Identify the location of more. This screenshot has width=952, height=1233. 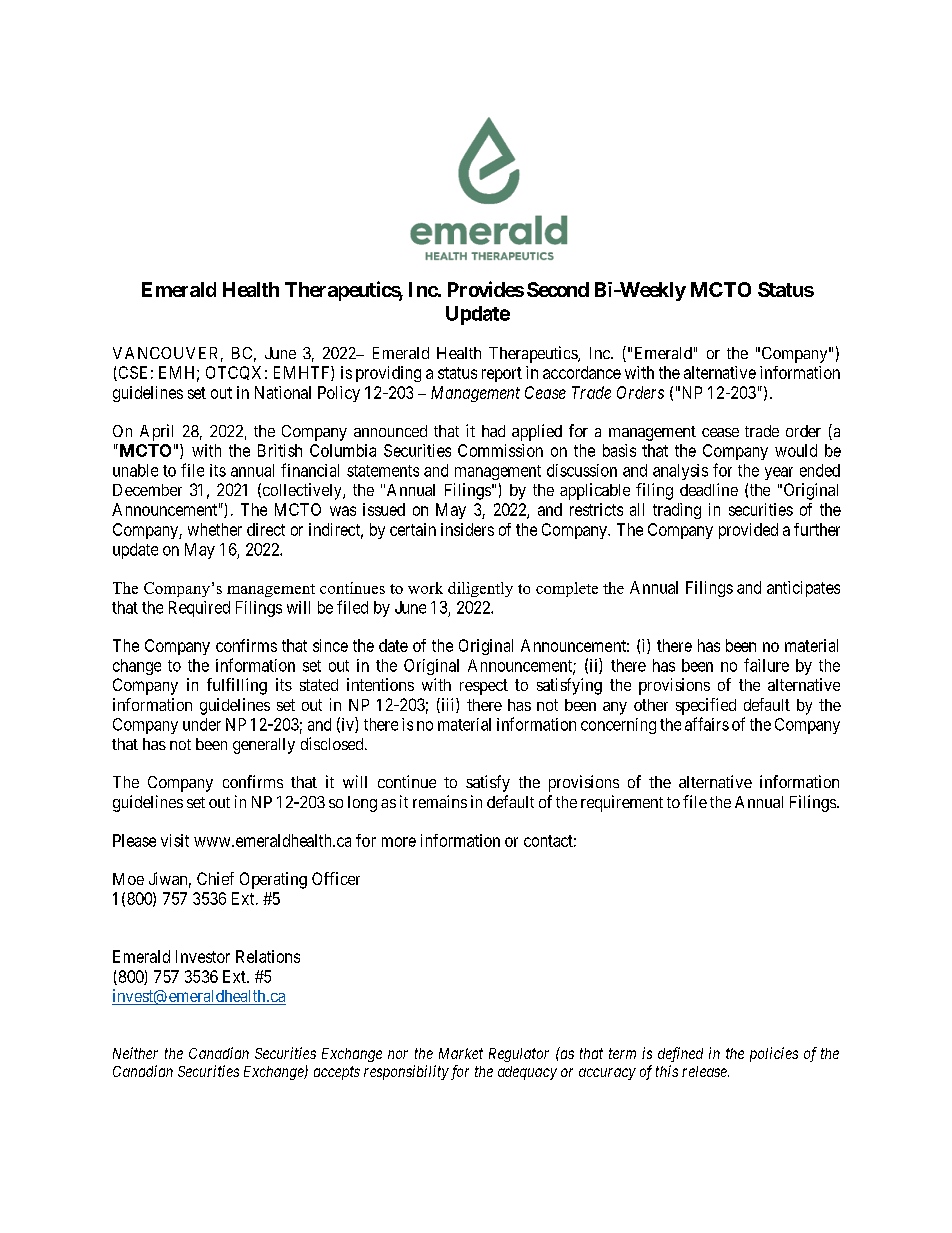
(399, 842).
